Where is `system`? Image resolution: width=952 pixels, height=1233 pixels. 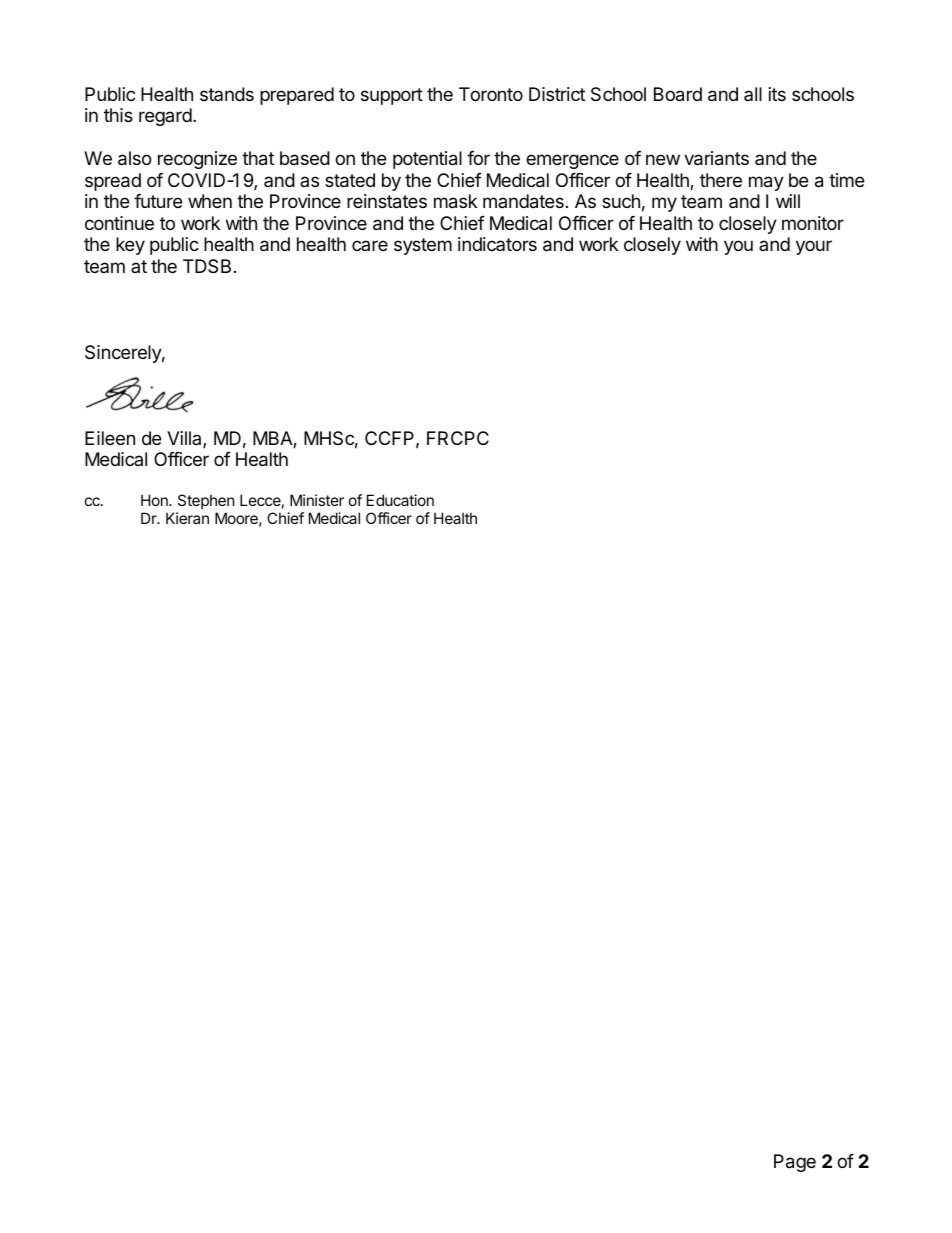
system is located at coordinates (423, 246).
